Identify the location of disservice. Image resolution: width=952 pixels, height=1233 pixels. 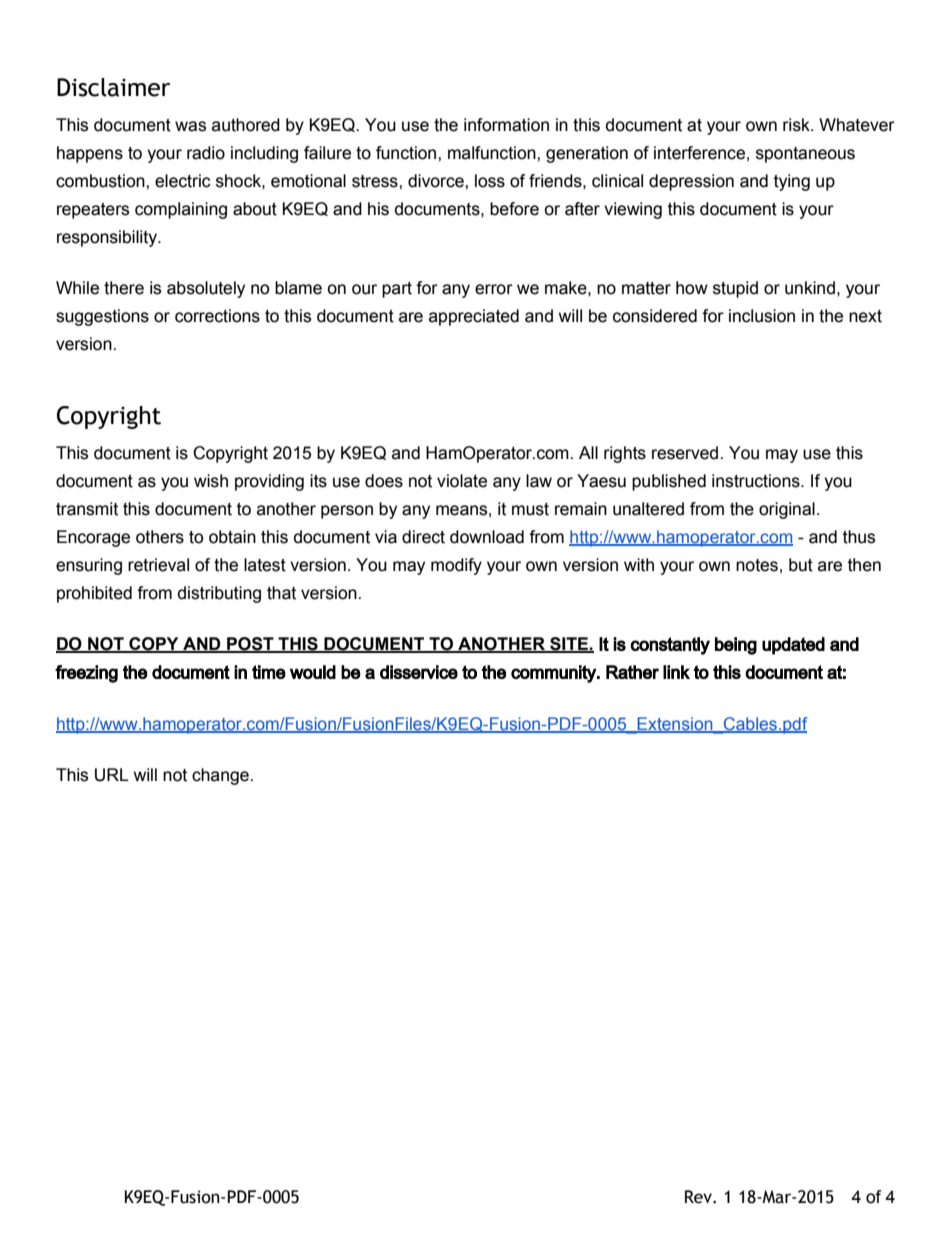
(419, 672).
